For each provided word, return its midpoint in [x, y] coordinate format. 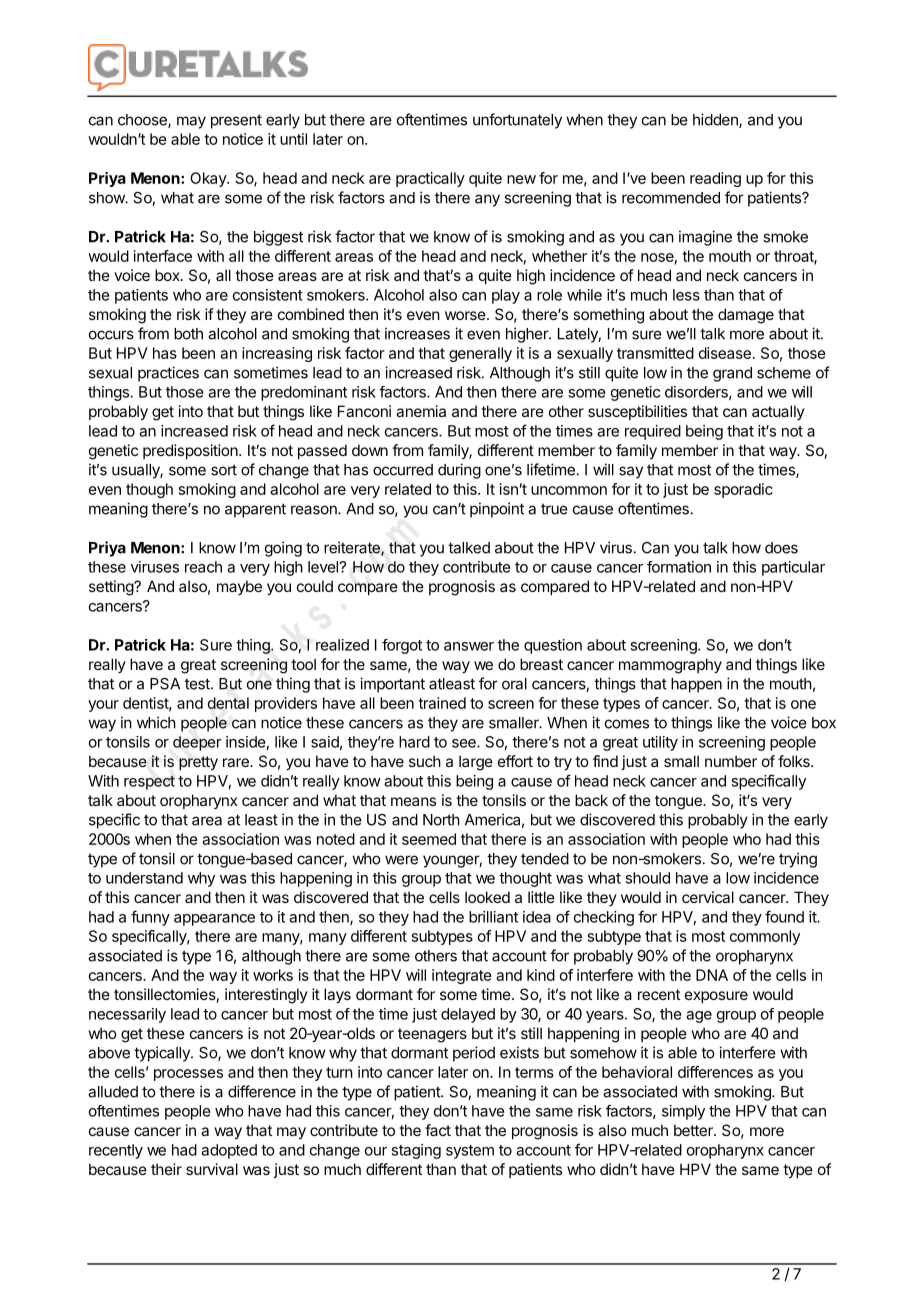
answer [469, 646]
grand [732, 374]
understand [144, 878]
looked [487, 897]
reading [715, 179]
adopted [229, 1151]
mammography [670, 666]
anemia [421, 411]
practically [430, 179]
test [198, 684]
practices [168, 374]
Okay [209, 179]
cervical [708, 897]
